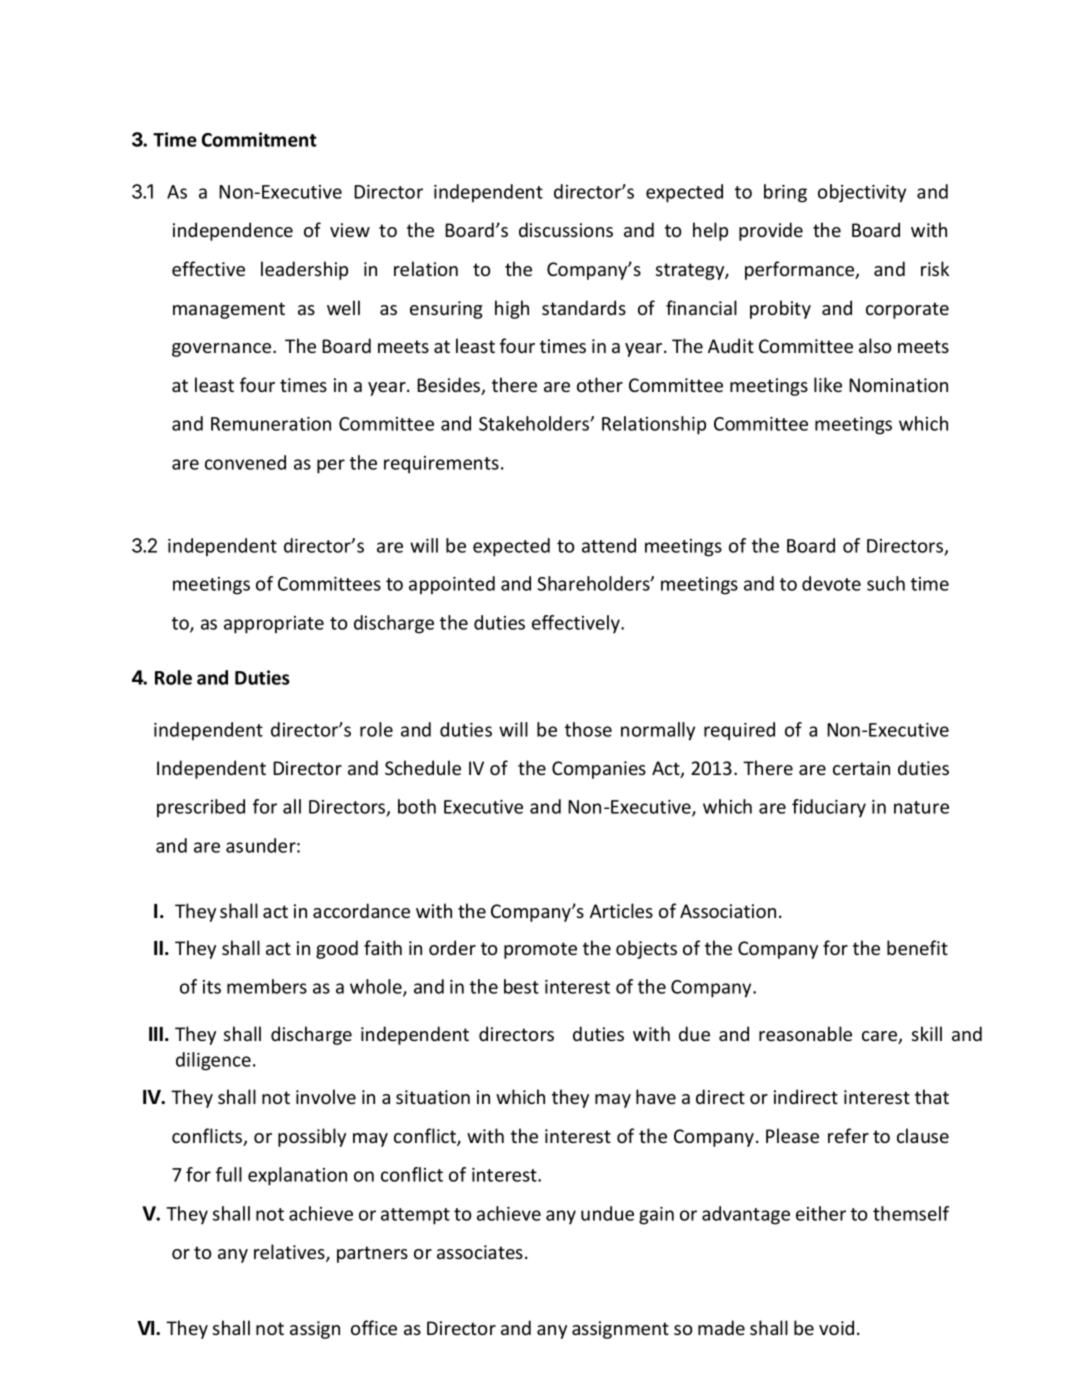 The height and width of the screenshot is (1395, 1078). What do you see at coordinates (290, 1253) in the screenshot?
I see `relatives` at bounding box center [290, 1253].
